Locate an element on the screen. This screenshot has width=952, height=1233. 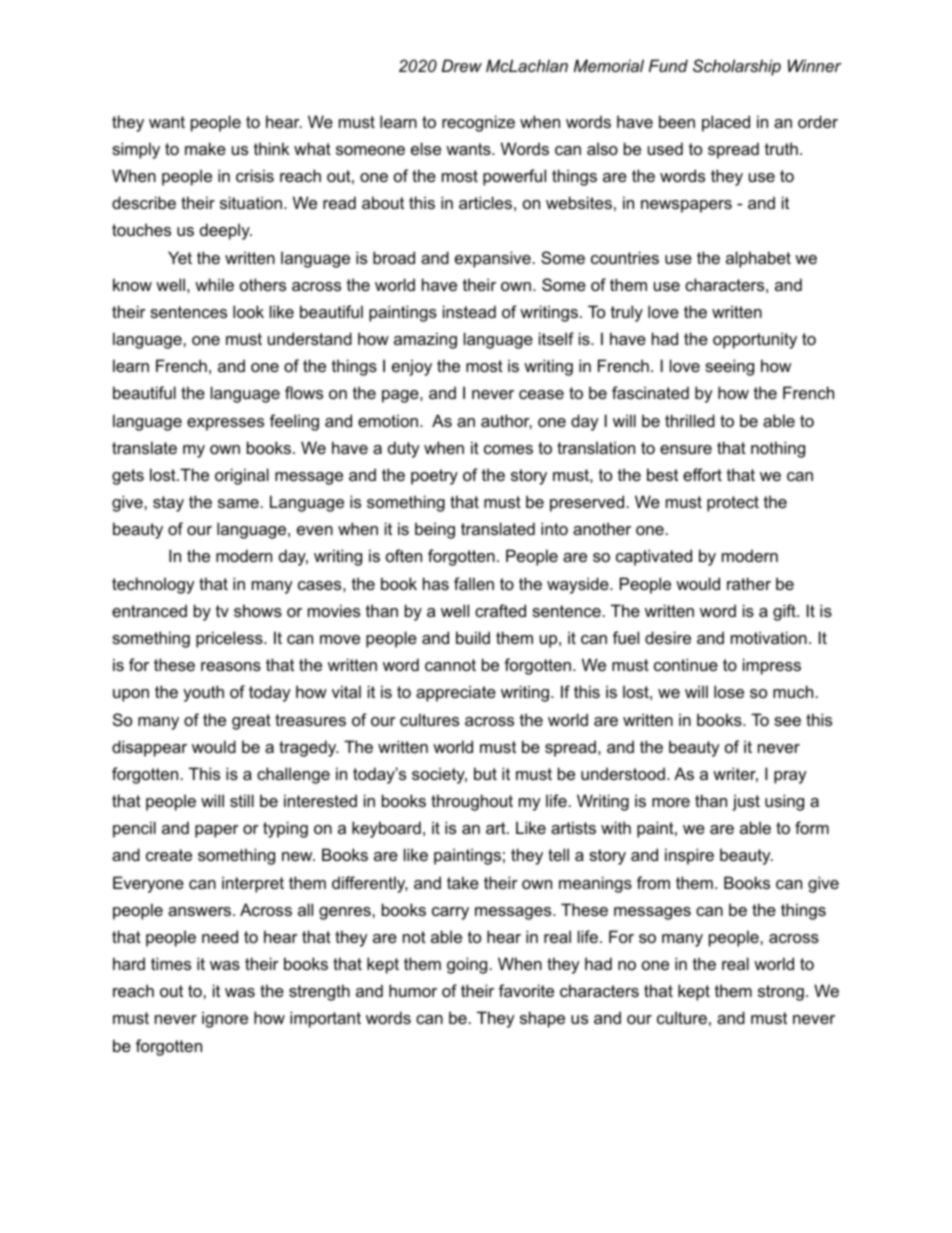
appreciate is located at coordinates (456, 693).
